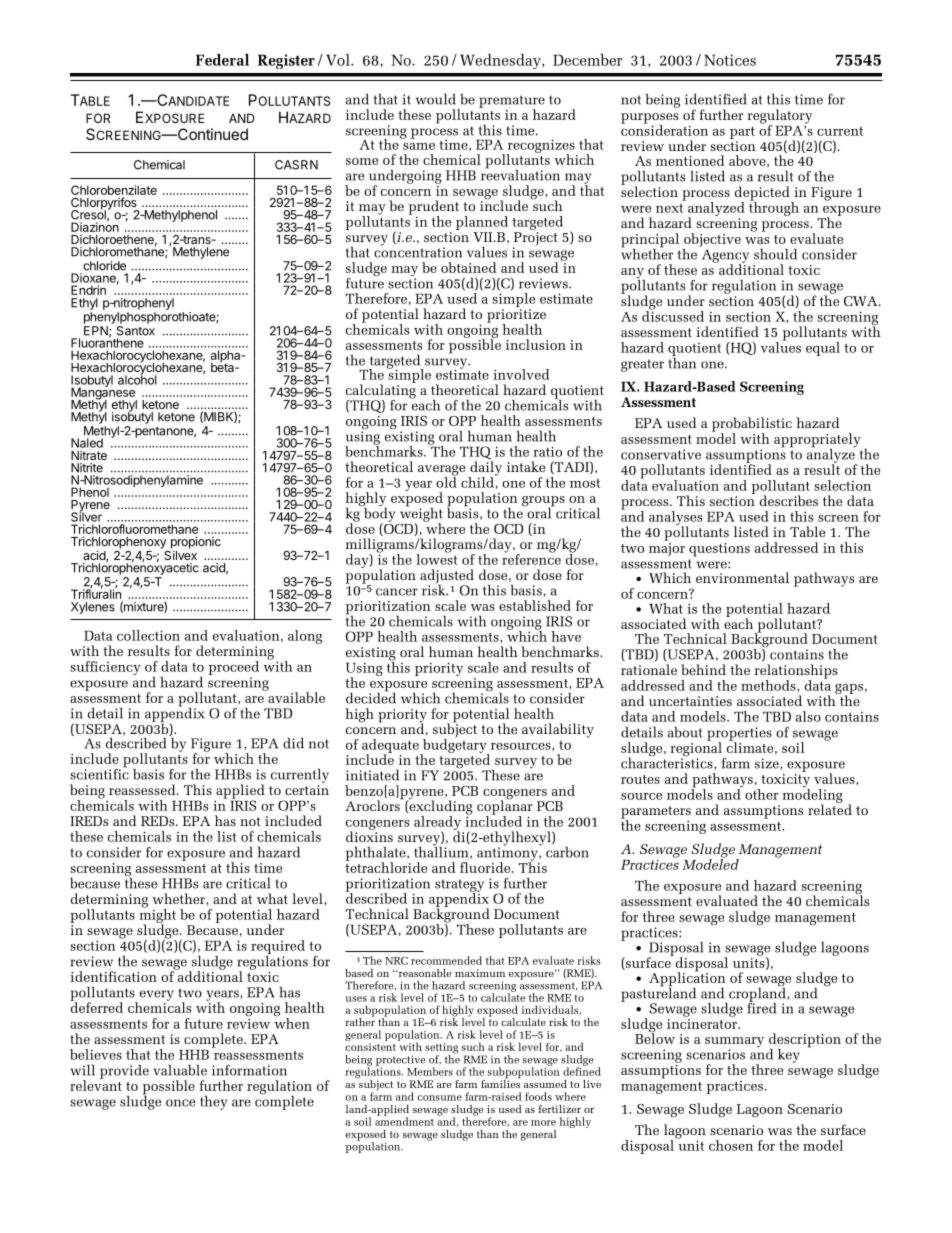  I want to click on collection, so click(148, 635).
